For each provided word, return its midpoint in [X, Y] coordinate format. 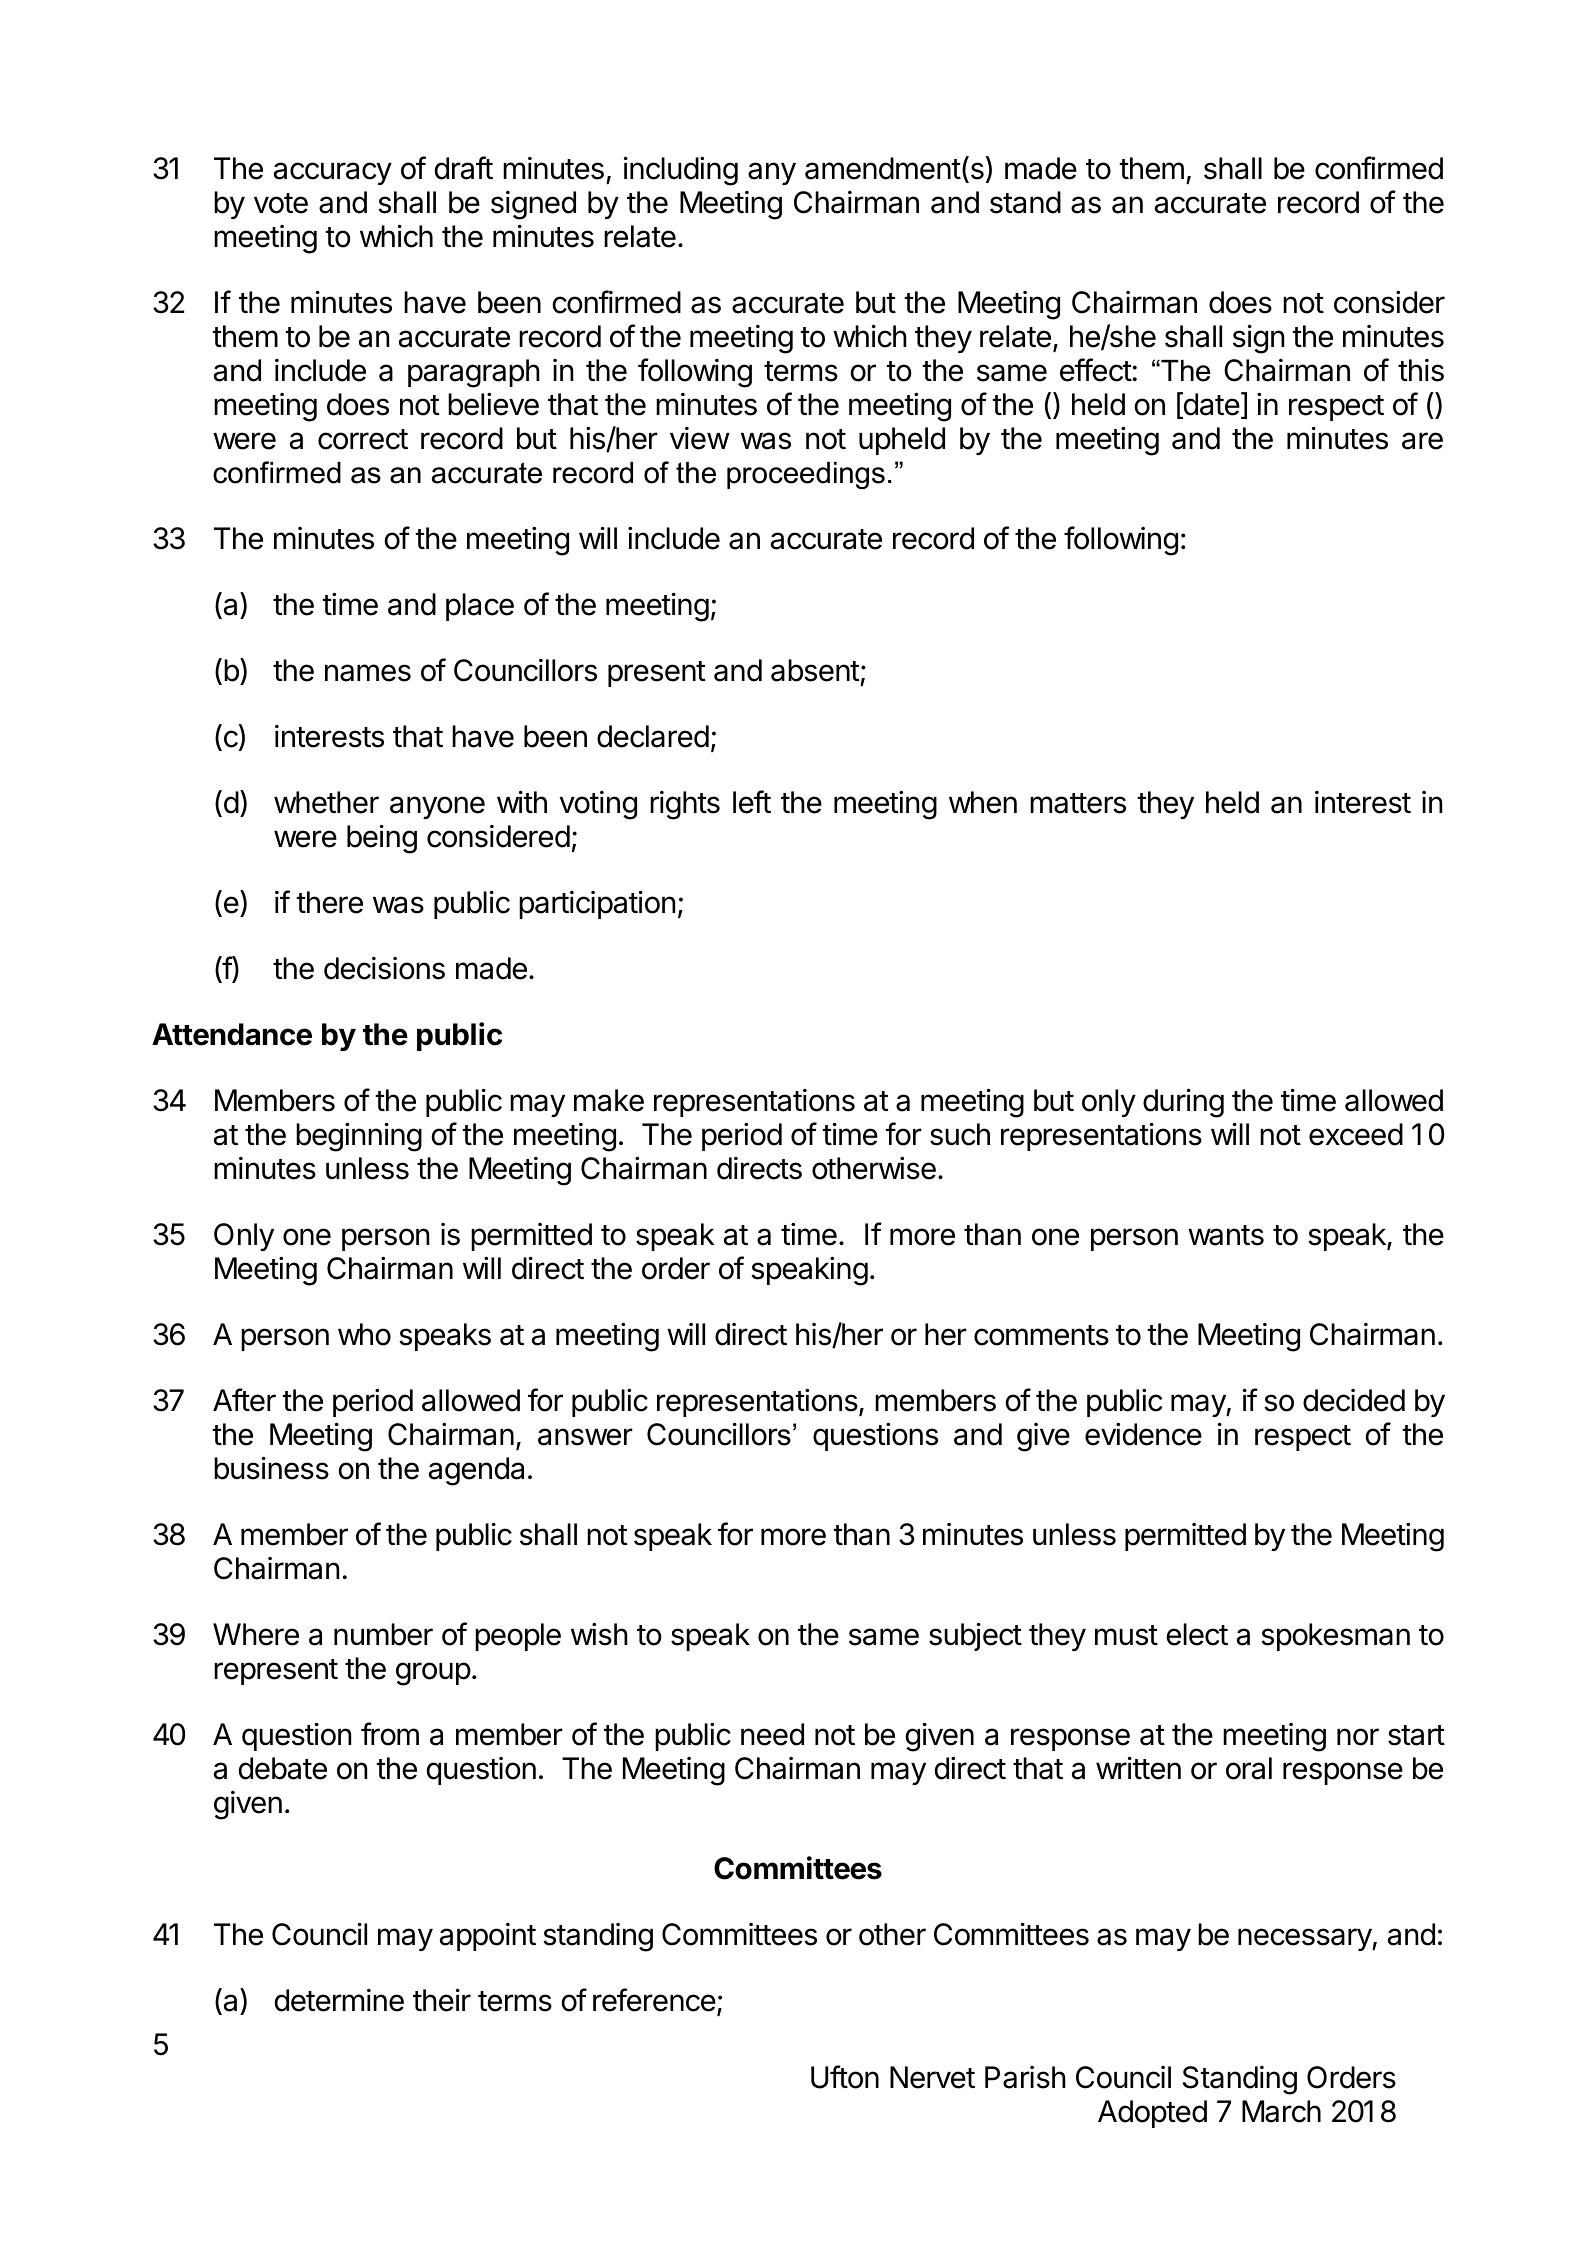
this [1421, 370]
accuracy [333, 173]
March [1281, 2111]
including [681, 171]
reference [654, 2000]
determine [339, 2000]
